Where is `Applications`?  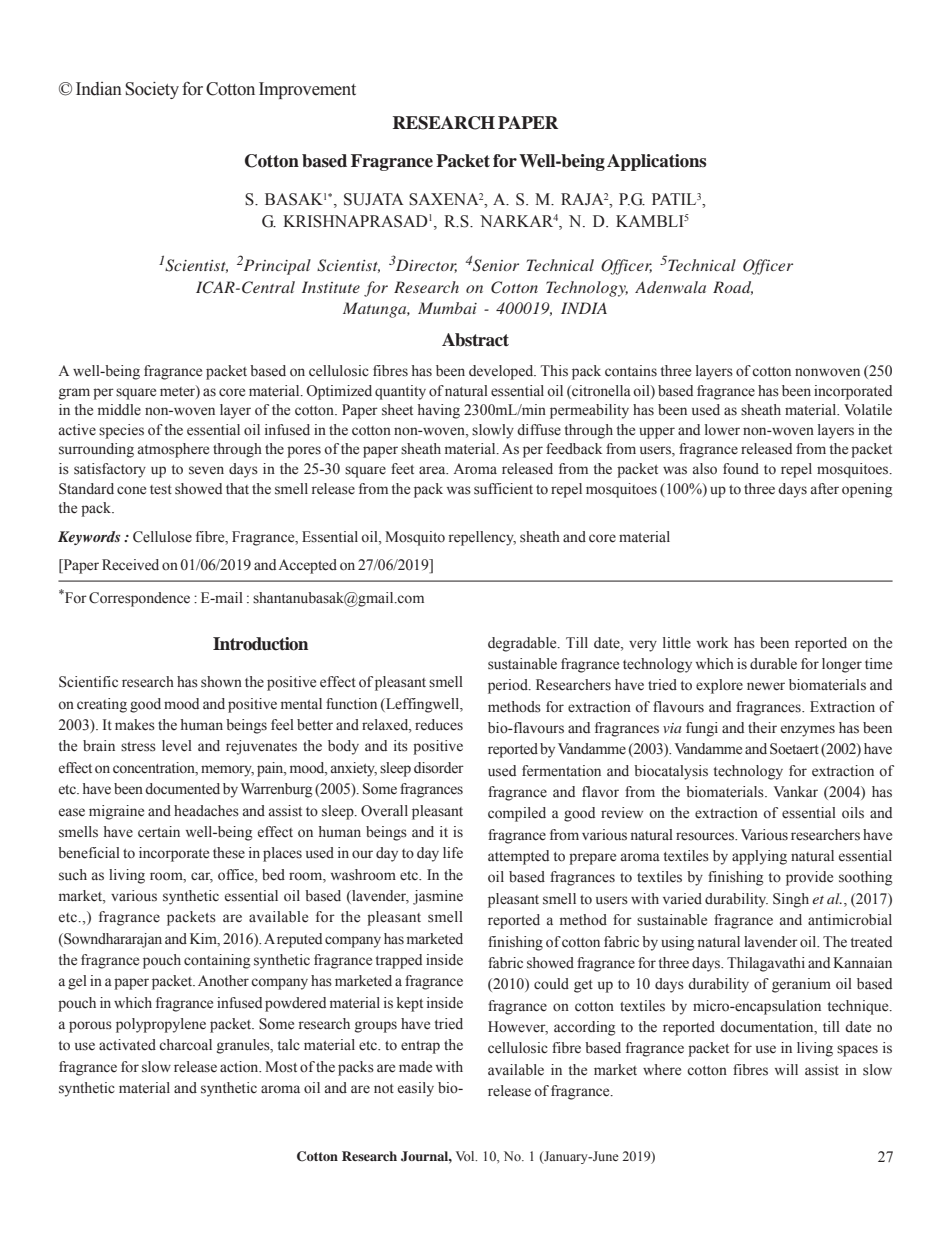 Applications is located at coordinates (657, 162).
